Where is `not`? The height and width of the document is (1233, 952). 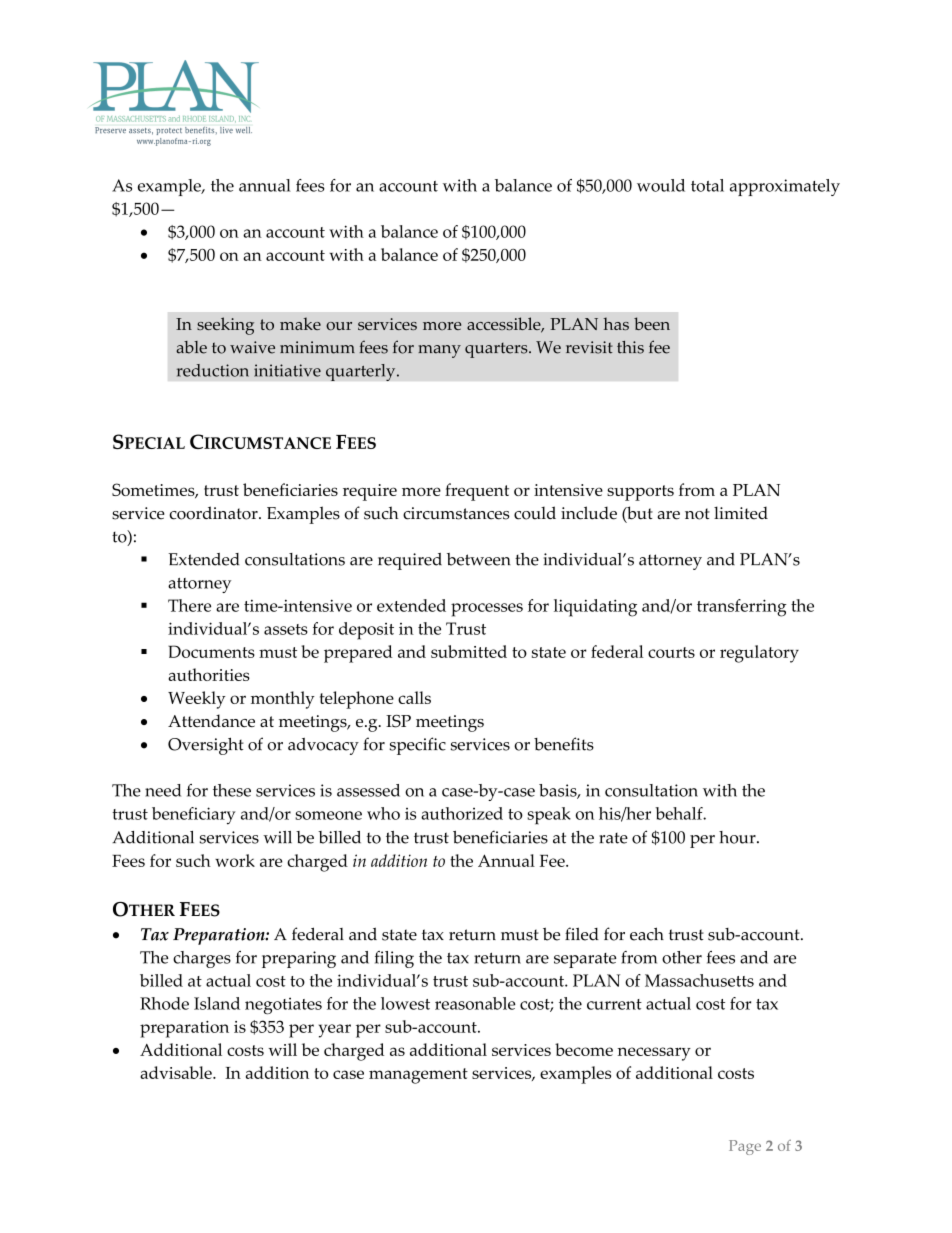 not is located at coordinates (697, 514).
